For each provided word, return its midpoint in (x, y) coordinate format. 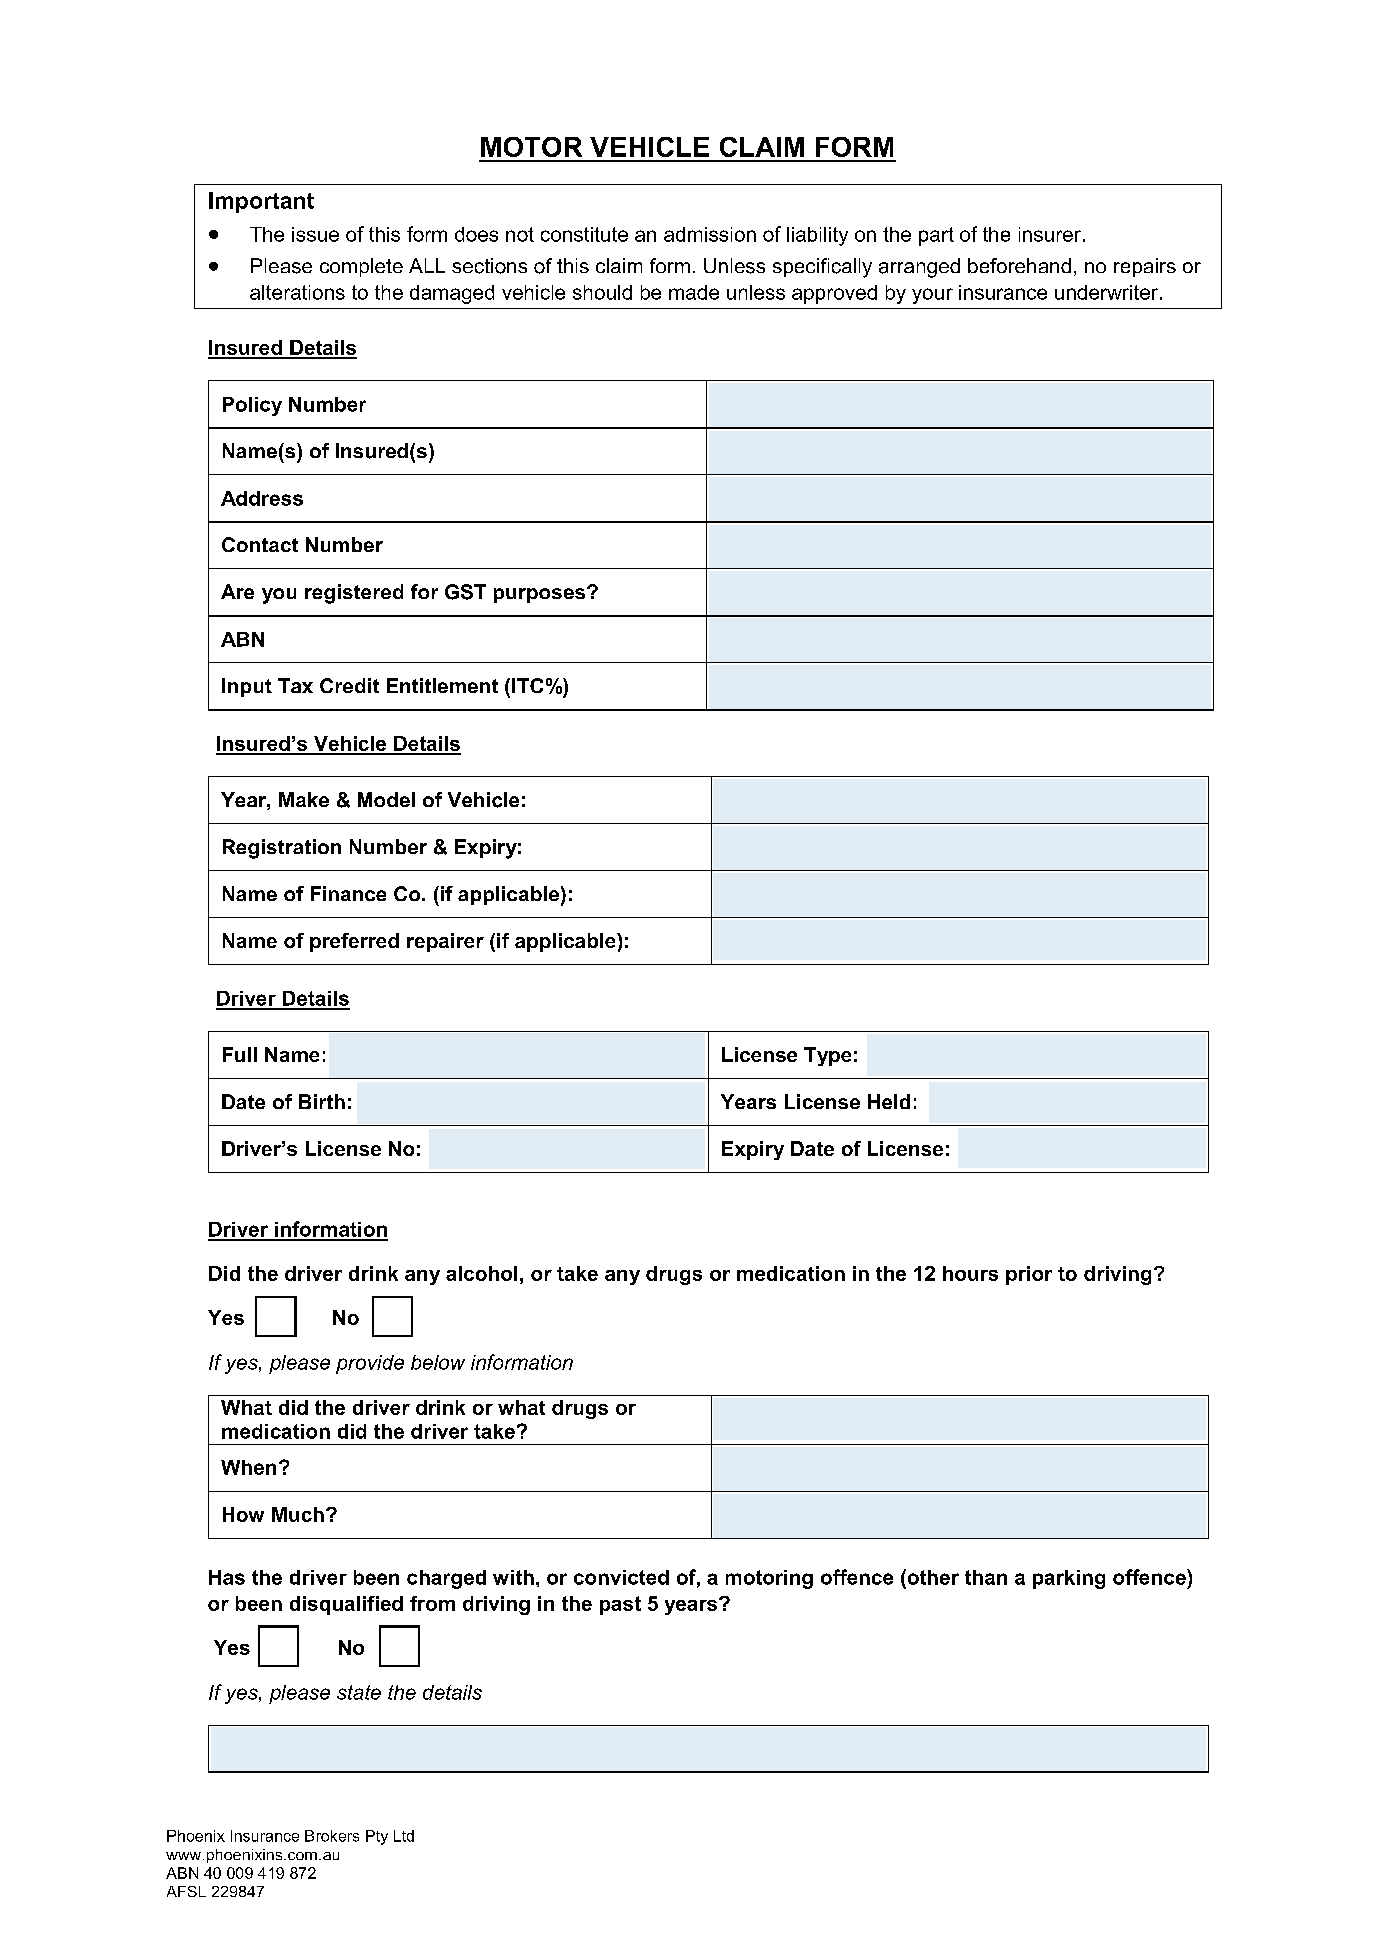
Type (827, 1056)
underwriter (1106, 292)
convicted (621, 1577)
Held (889, 1101)
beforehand (1019, 265)
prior (1029, 1275)
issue (315, 234)
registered (354, 594)
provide (370, 1364)
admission (710, 234)
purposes (541, 595)
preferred (354, 942)
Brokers (332, 1836)
